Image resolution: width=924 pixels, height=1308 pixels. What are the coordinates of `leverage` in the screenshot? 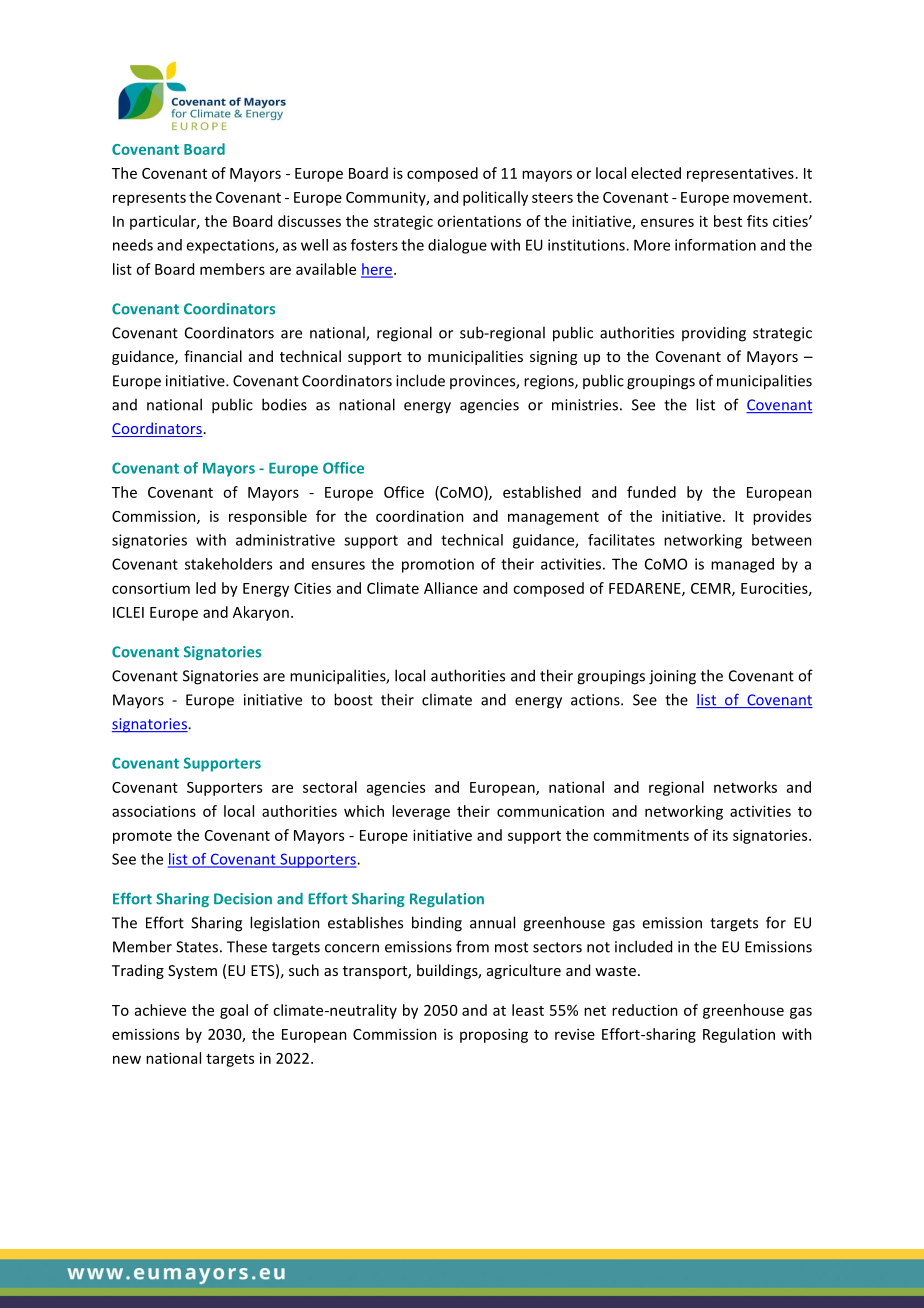 It's located at (421, 812).
